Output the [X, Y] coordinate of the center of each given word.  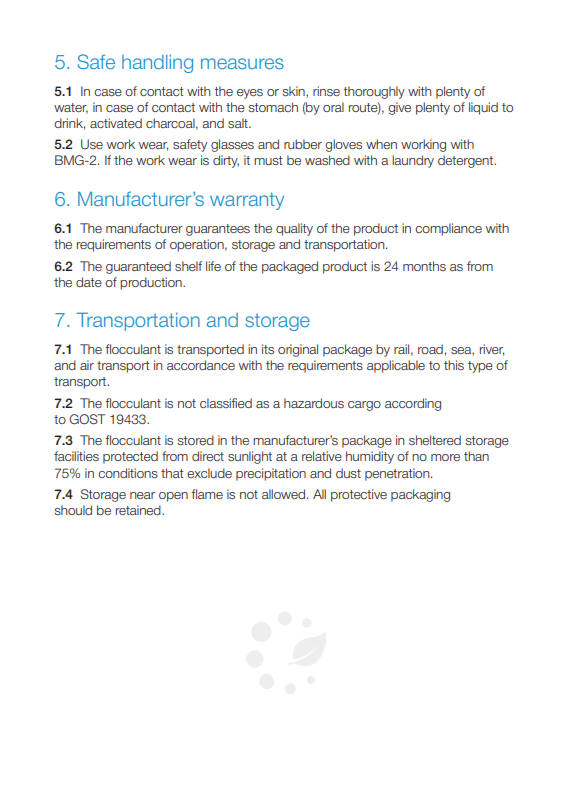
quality [294, 229]
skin [294, 92]
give [399, 108]
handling [157, 63]
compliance [448, 229]
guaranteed [138, 267]
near [142, 495]
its [268, 349]
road [430, 349]
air [87, 365]
